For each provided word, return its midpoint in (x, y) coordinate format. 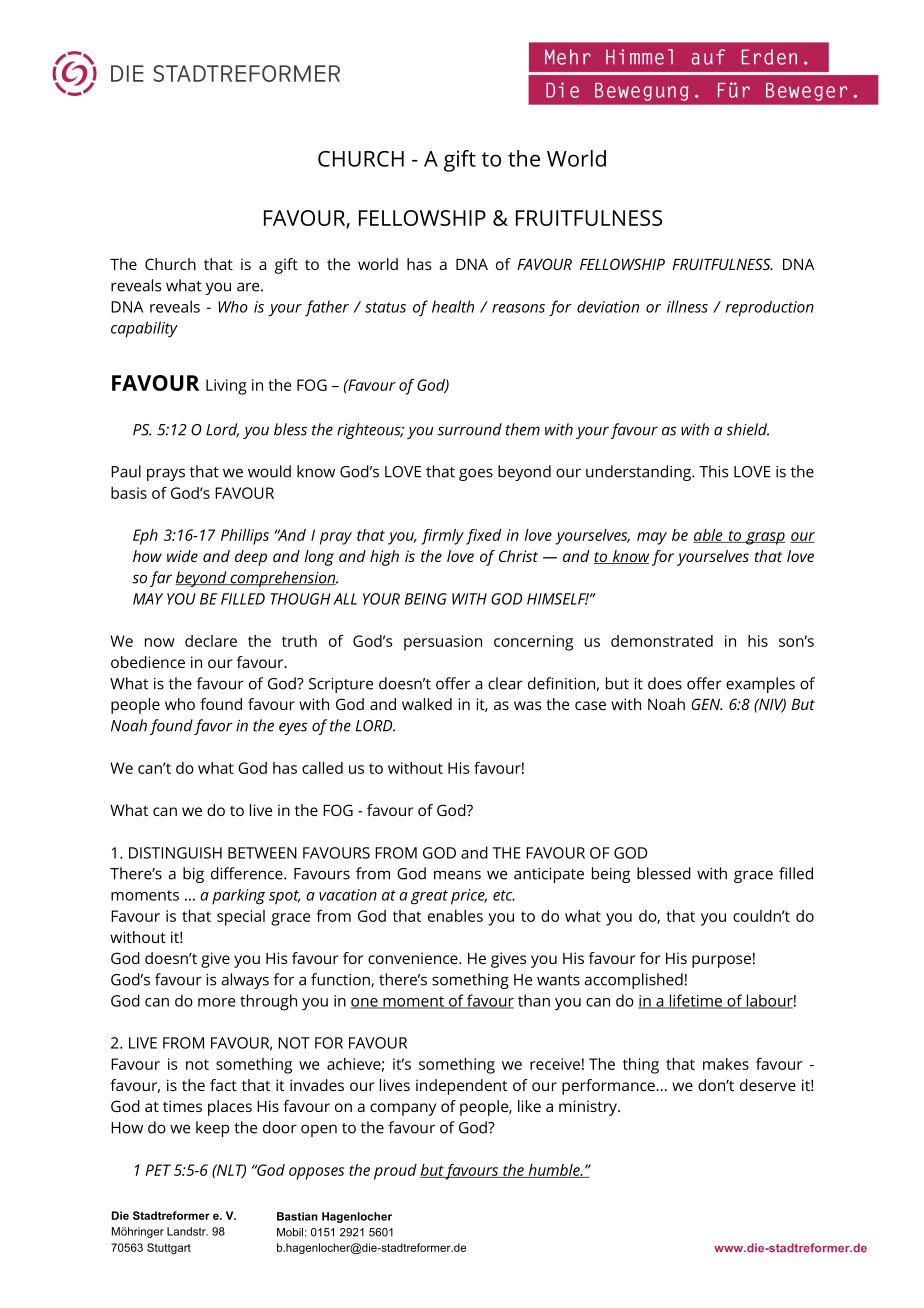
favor (213, 727)
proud (395, 1172)
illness (687, 306)
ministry (589, 1108)
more (216, 1002)
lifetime (695, 1001)
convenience (414, 958)
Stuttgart (169, 1248)
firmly (442, 537)
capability (144, 329)
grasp (765, 538)
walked (427, 704)
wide (182, 556)
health (453, 306)
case (590, 705)
